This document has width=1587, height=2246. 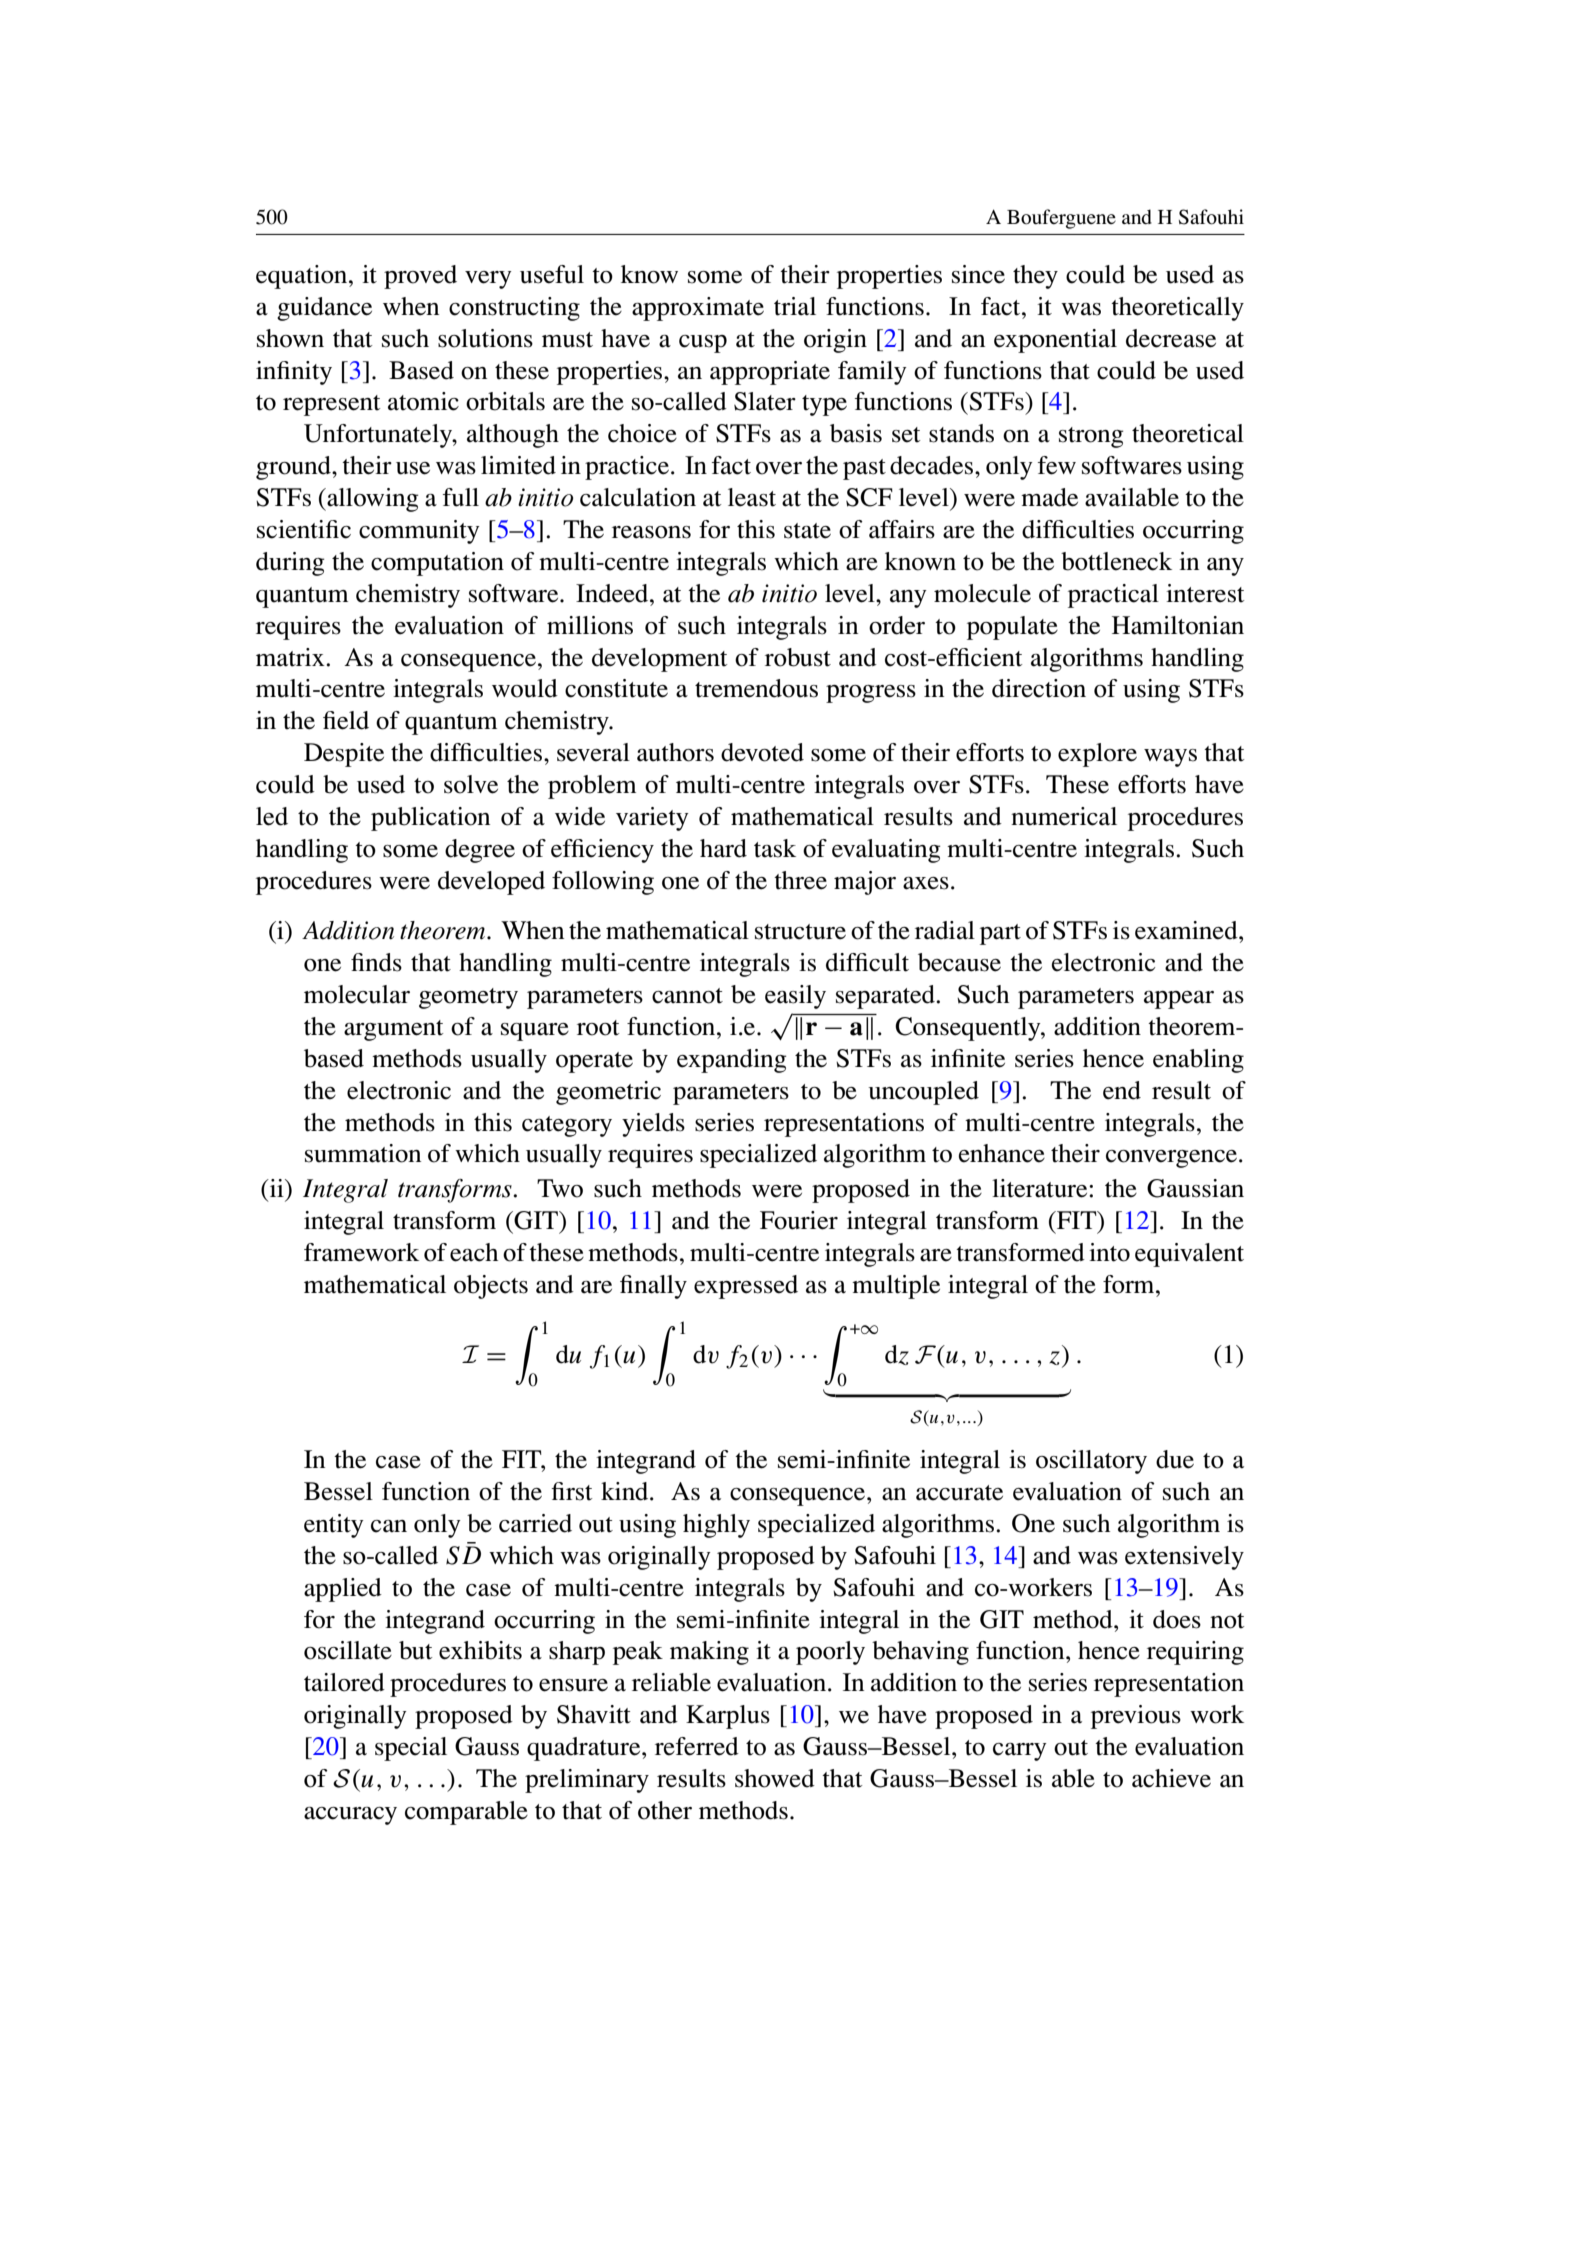 I want to click on appear, so click(x=1179, y=1000).
